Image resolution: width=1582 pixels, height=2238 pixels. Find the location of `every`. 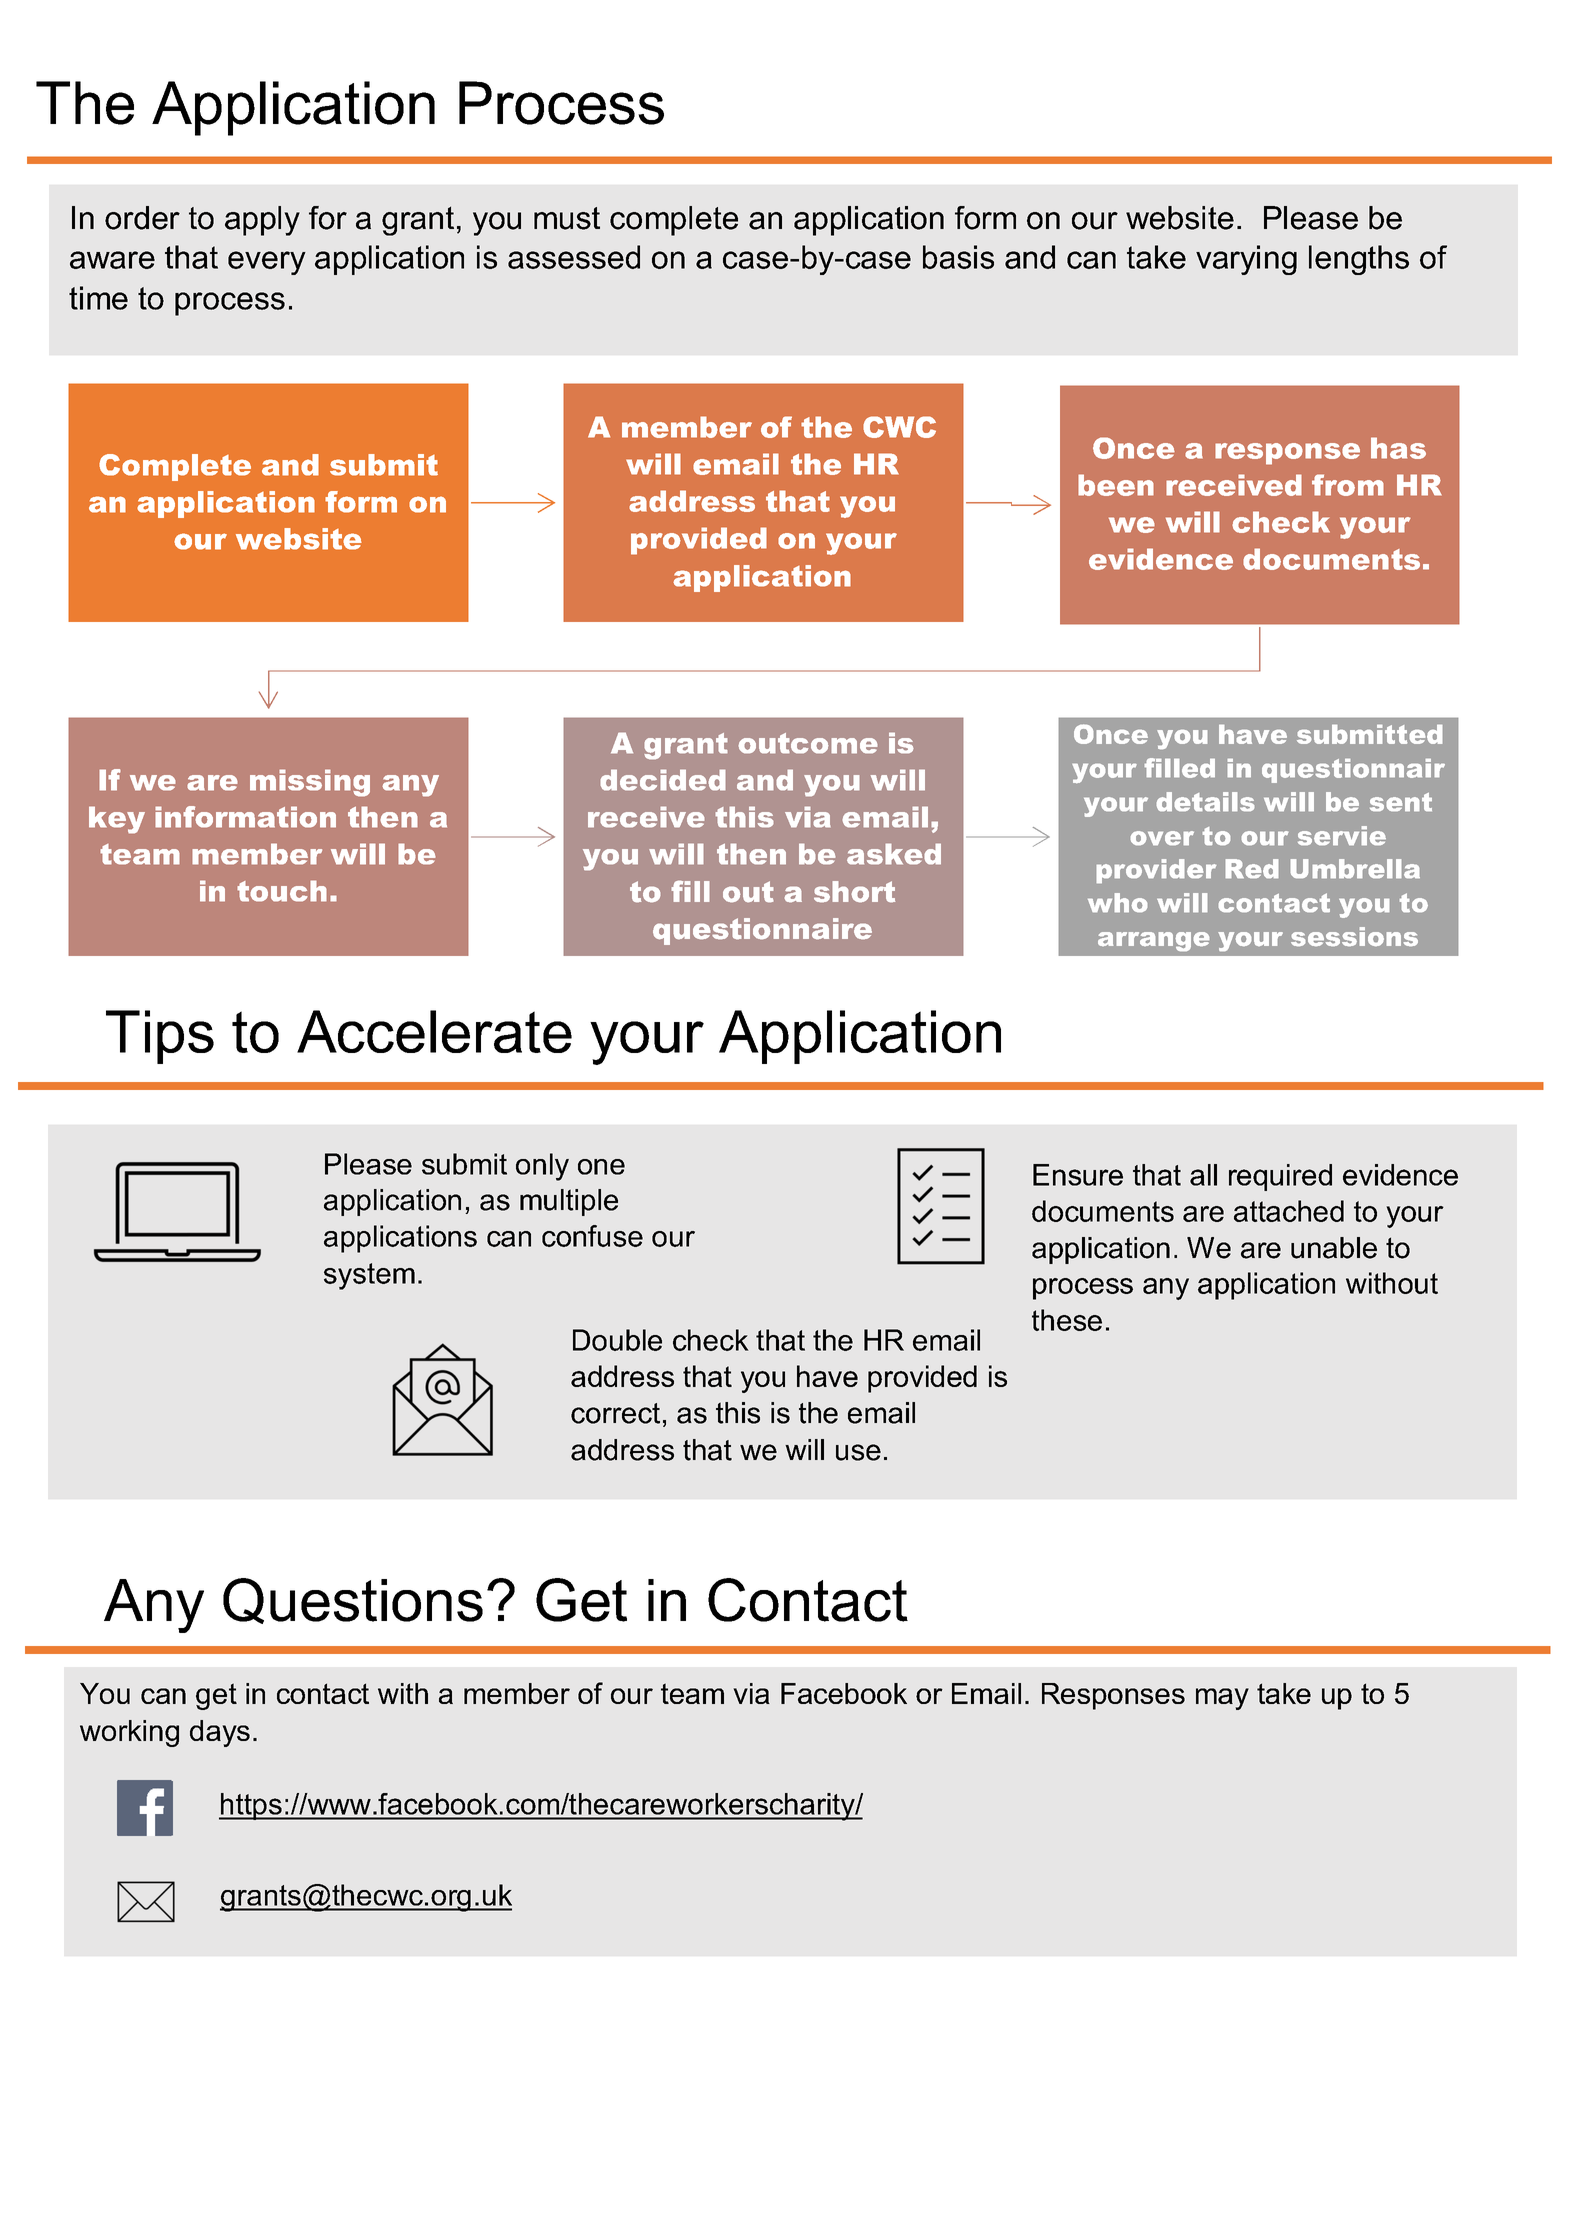

every is located at coordinates (267, 263).
